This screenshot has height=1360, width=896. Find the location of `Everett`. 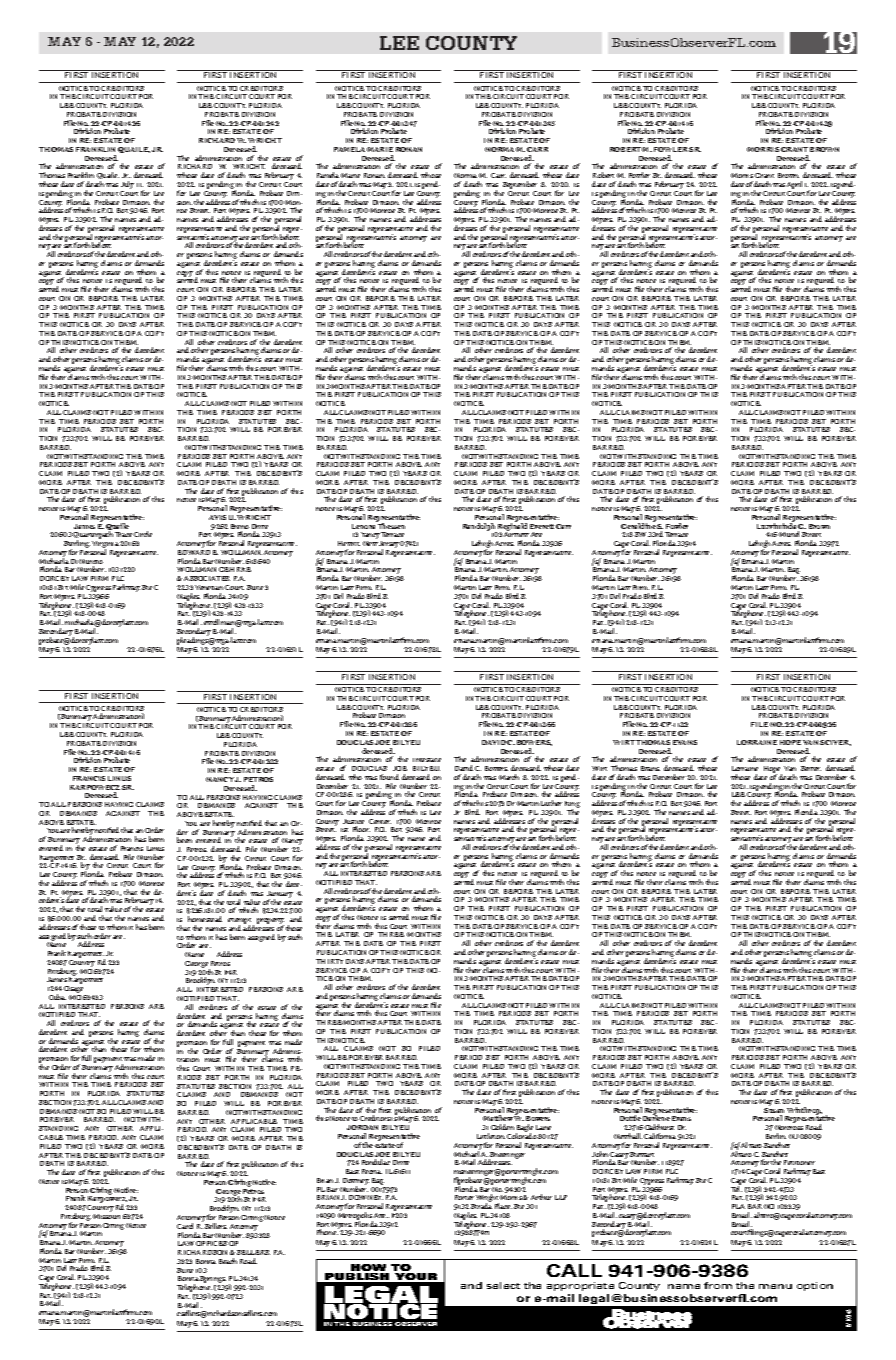

Everett is located at coordinates (542, 526).
